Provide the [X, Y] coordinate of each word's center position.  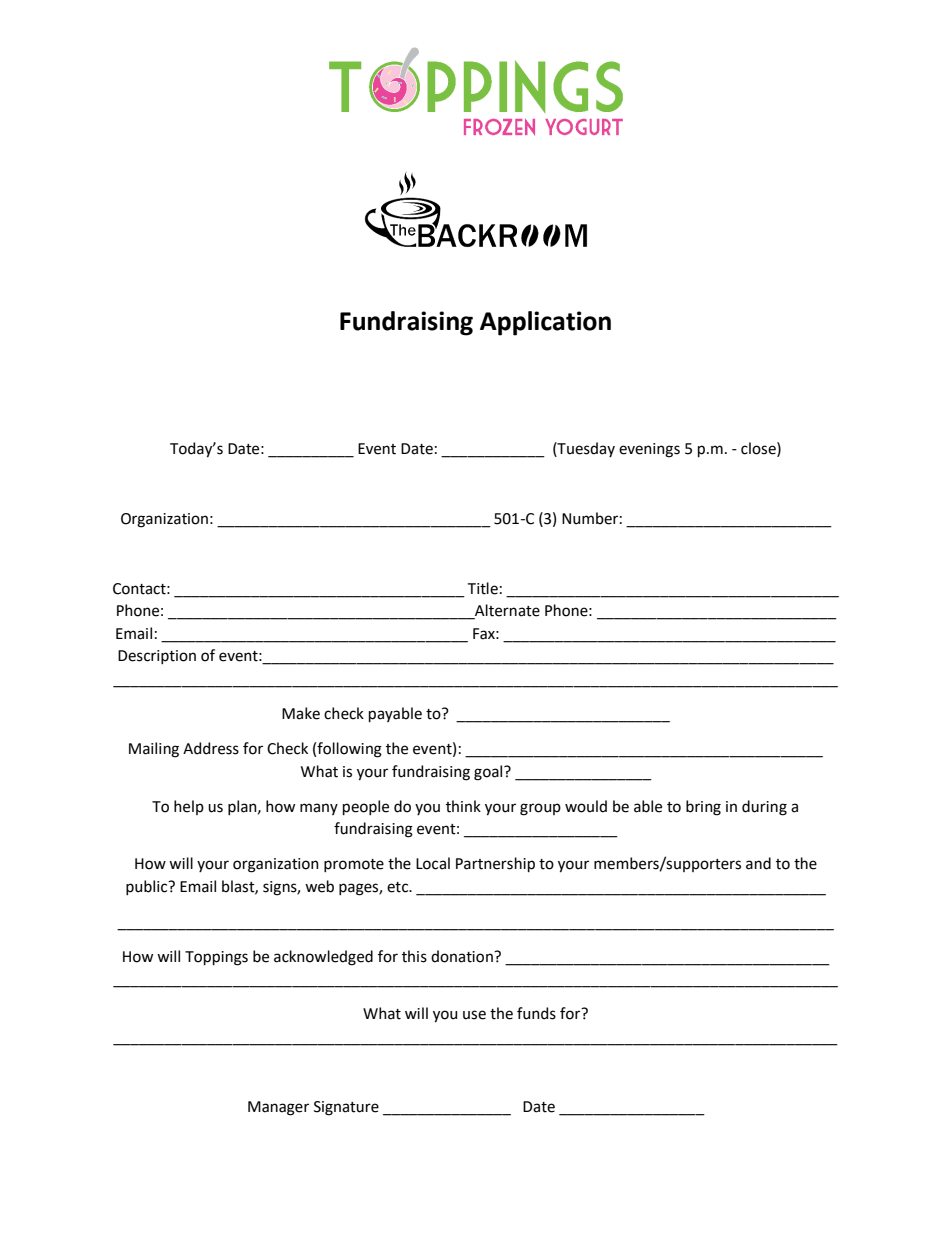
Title [483, 588]
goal [489, 773]
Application [545, 323]
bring [703, 808]
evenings [649, 450]
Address [211, 748]
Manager [278, 1108]
